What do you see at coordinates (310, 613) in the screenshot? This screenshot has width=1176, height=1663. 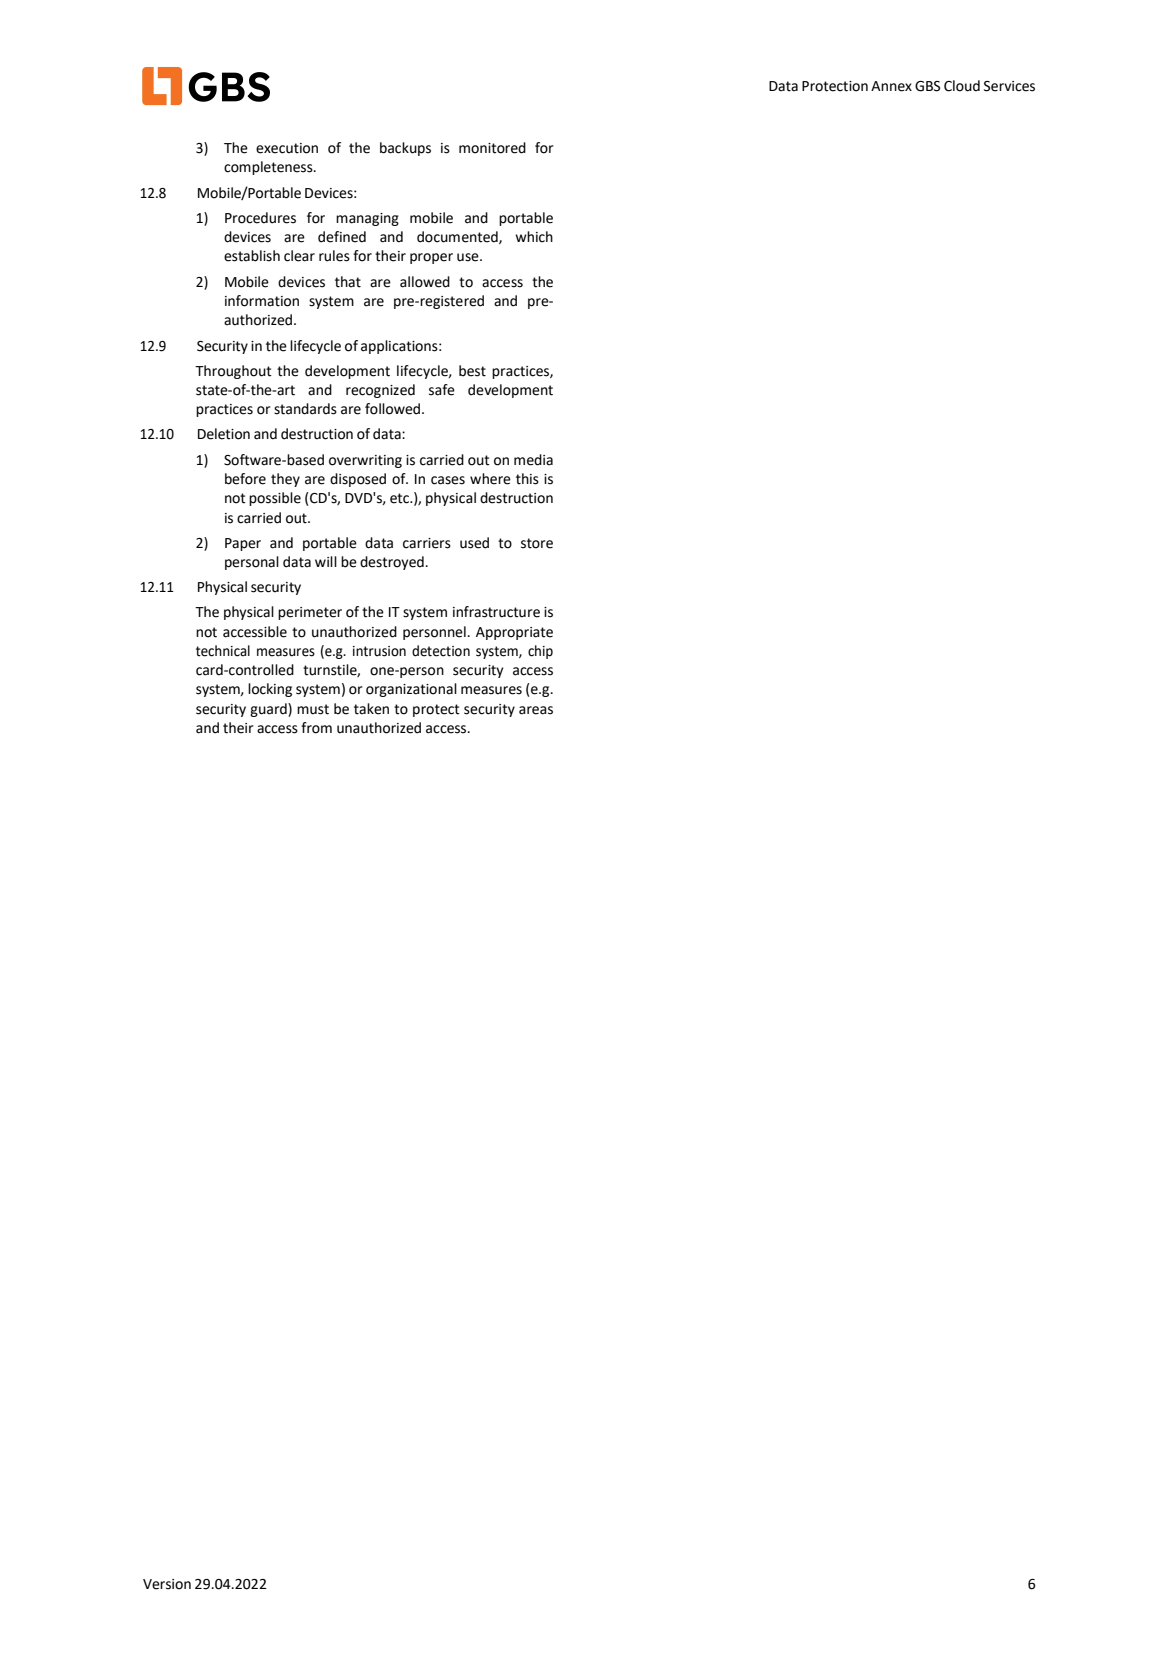 I see `perimeter` at bounding box center [310, 613].
